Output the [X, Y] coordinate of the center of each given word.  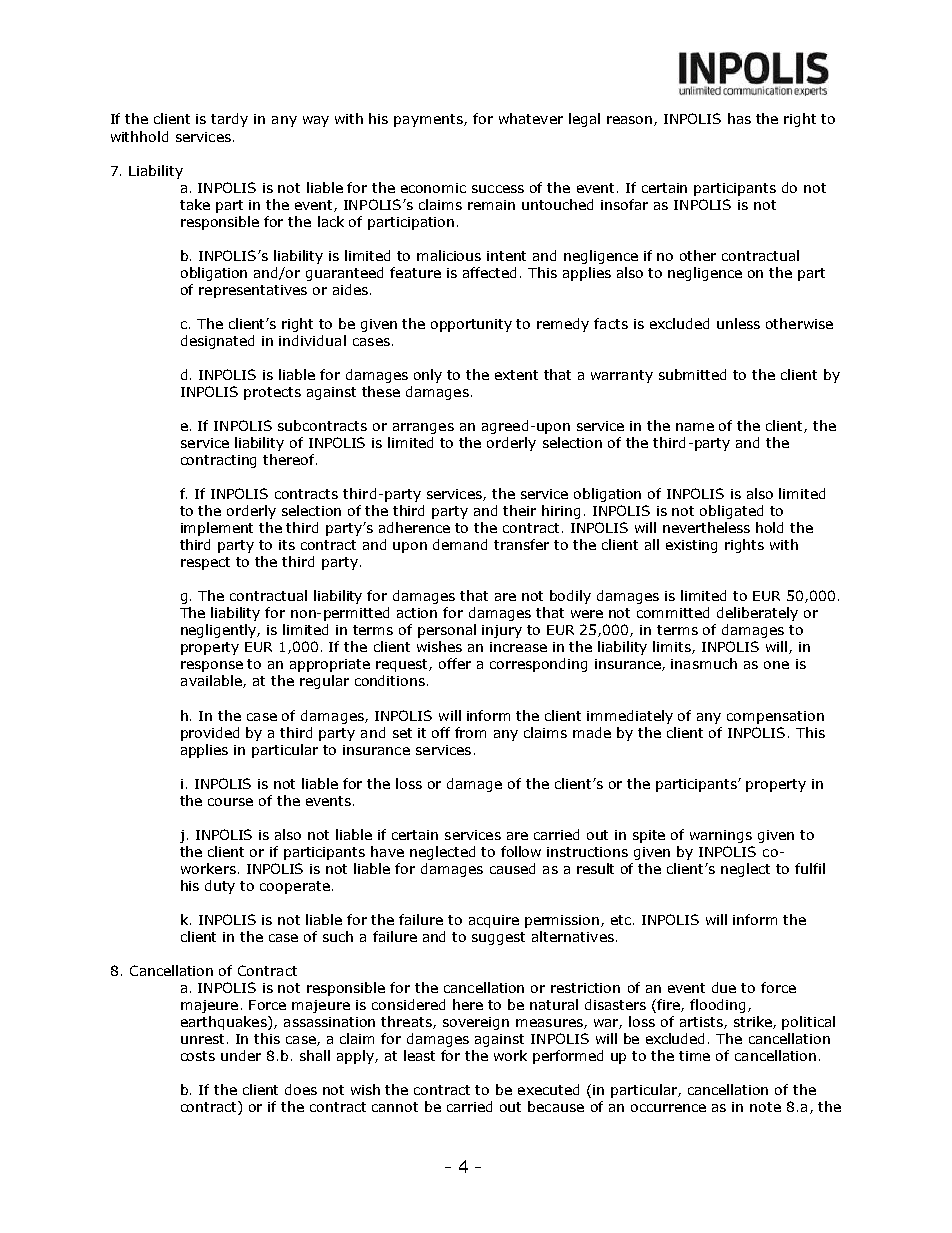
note [765, 1107]
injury [502, 631]
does [301, 1089]
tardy [229, 120]
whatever [531, 118]
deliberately [757, 614]
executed [548, 1089]
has [739, 118]
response [212, 666]
